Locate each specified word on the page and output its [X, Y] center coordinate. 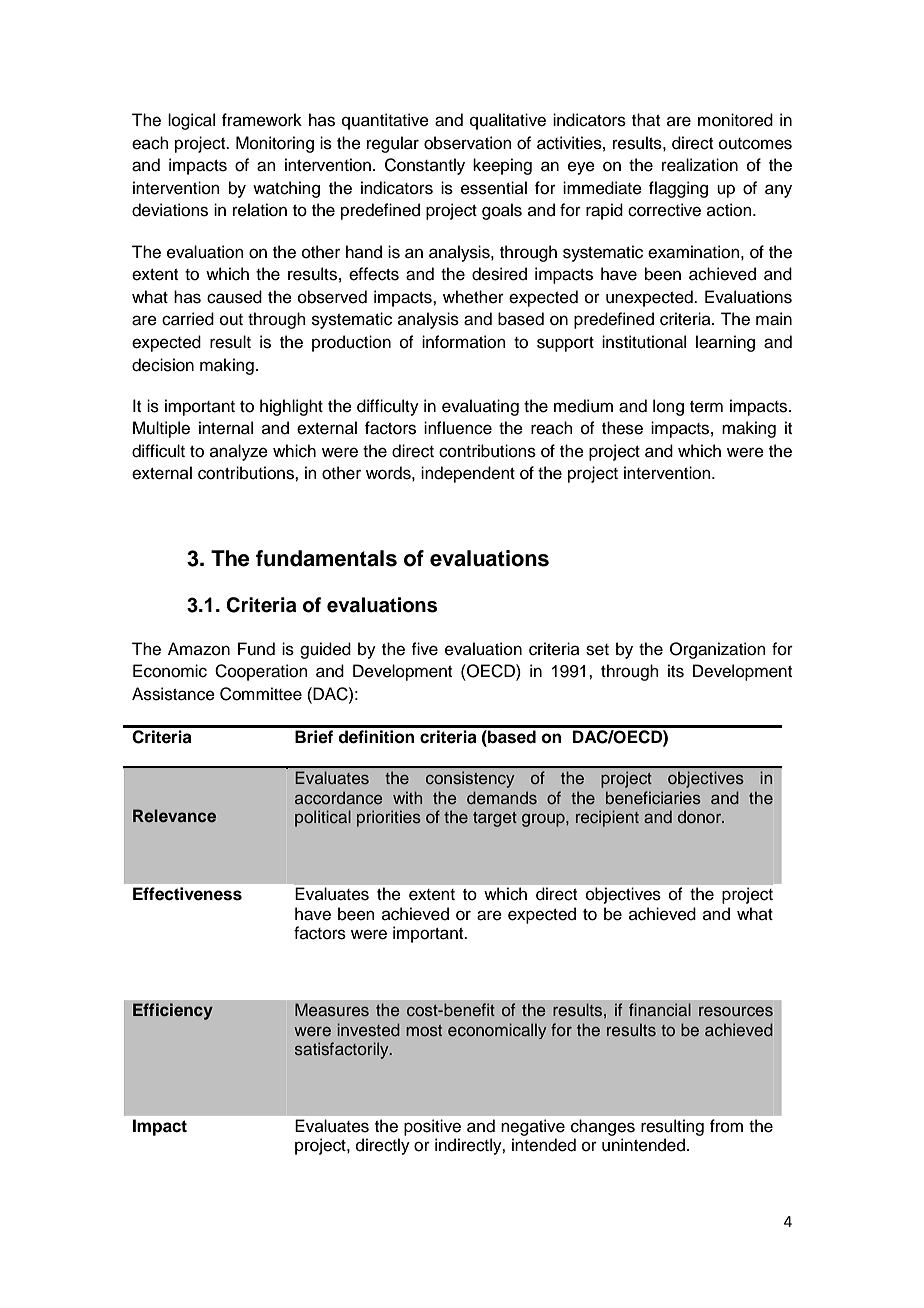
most [424, 1031]
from [726, 1126]
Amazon [199, 649]
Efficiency [173, 1011]
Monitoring [275, 144]
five [424, 649]
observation [468, 143]
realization [700, 165]
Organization [718, 650]
